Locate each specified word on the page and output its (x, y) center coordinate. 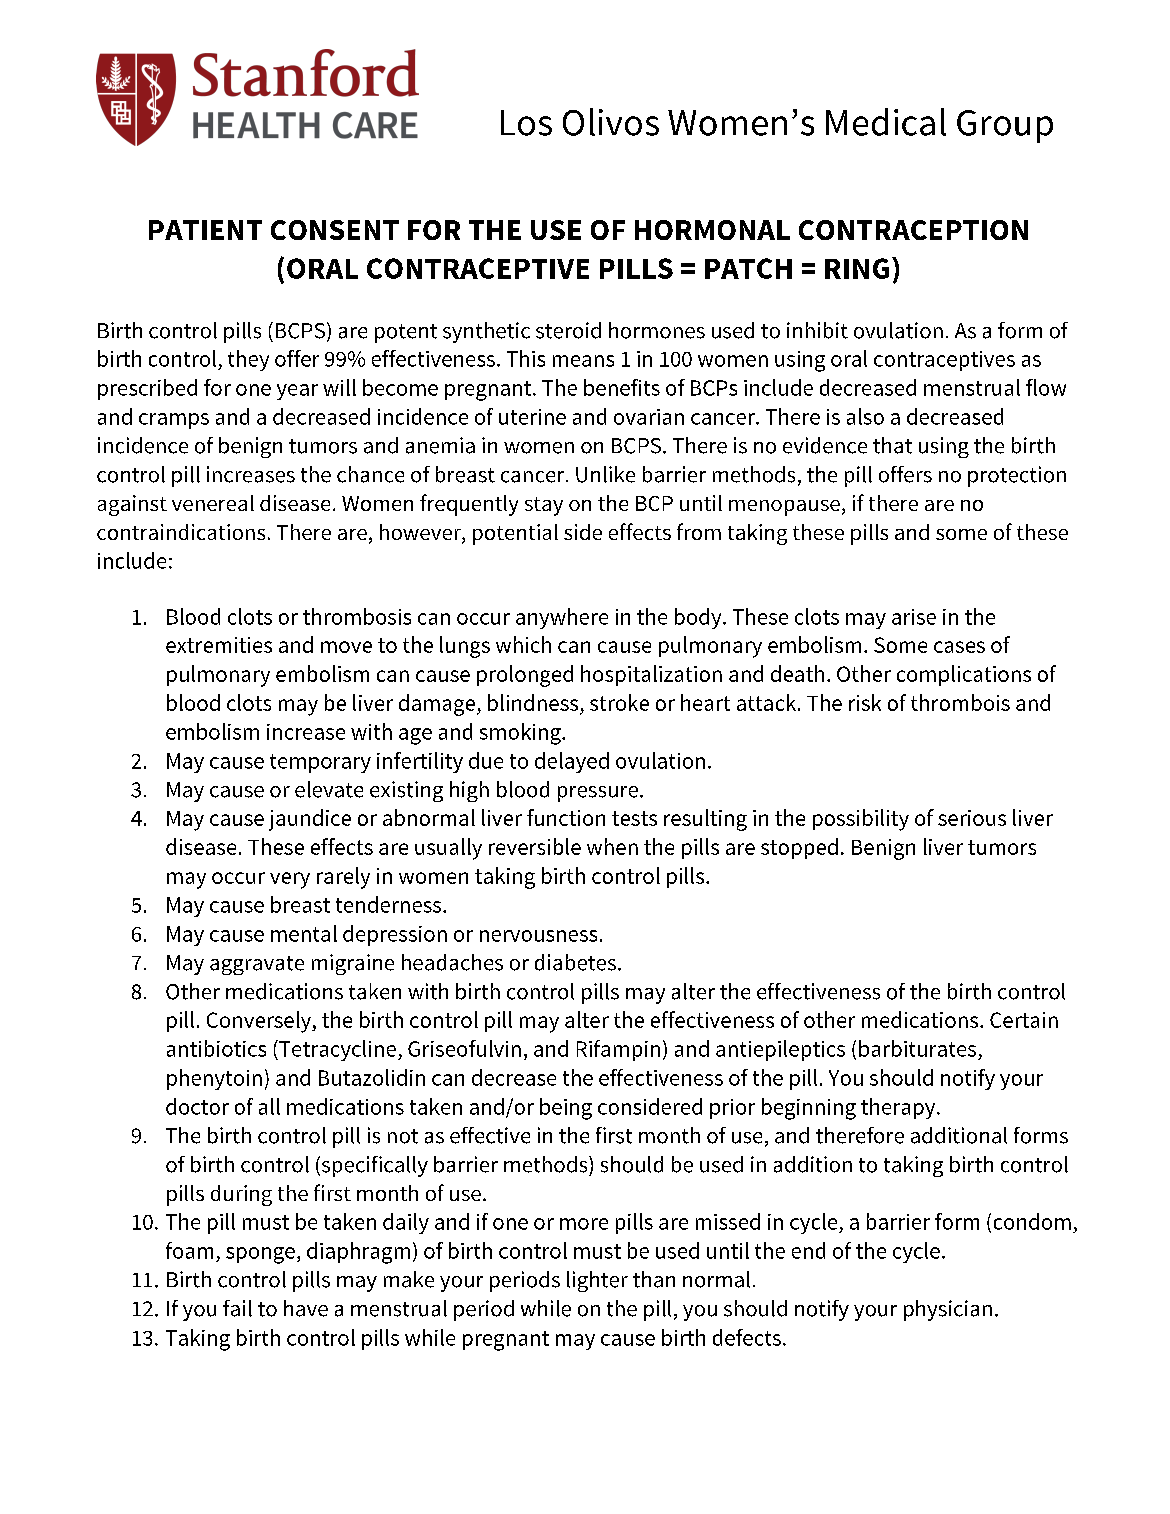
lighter (597, 1281)
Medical (886, 122)
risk (865, 702)
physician (948, 1310)
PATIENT (205, 230)
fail (237, 1308)
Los (526, 123)
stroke (619, 702)
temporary (320, 763)
